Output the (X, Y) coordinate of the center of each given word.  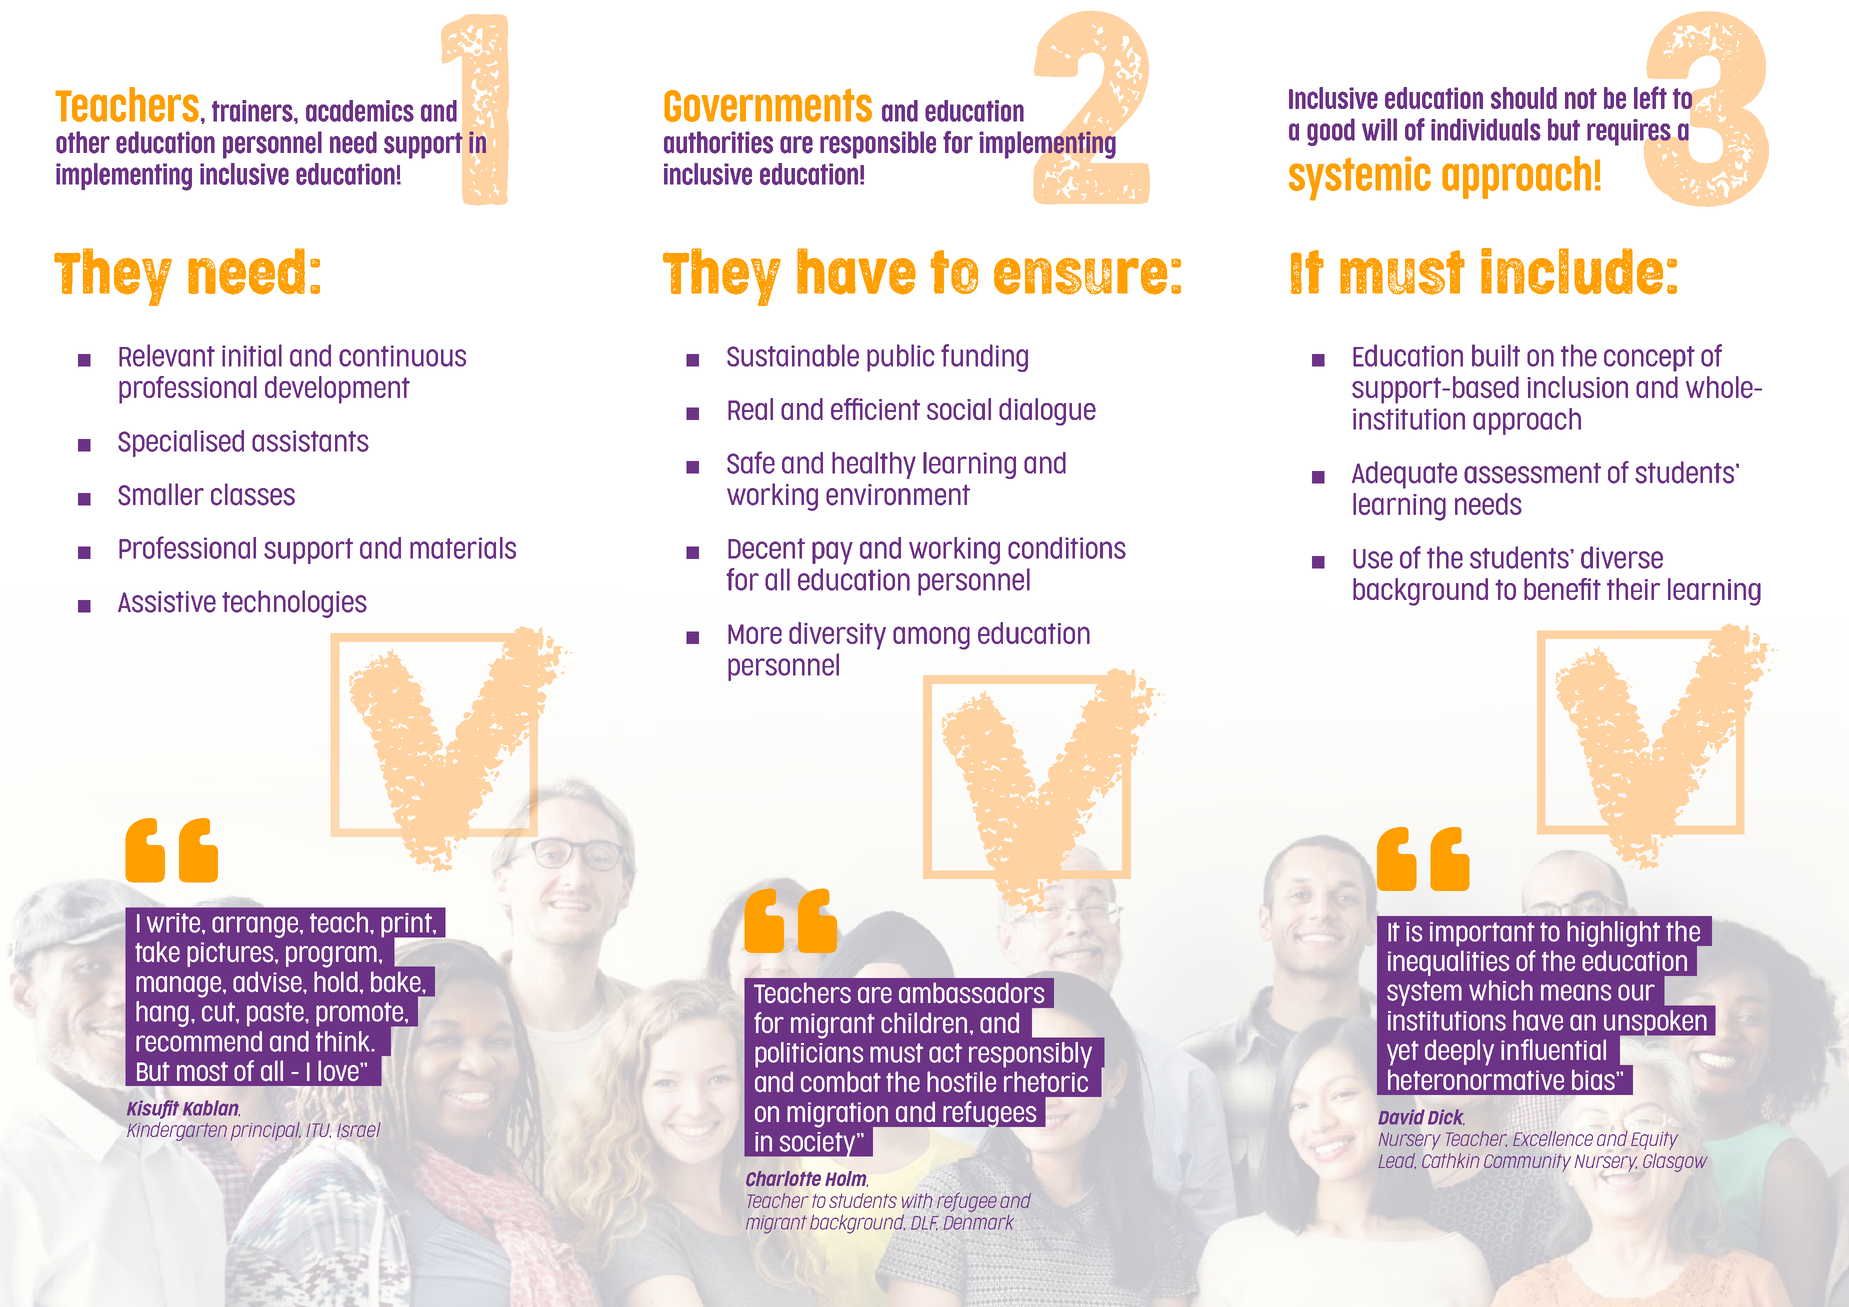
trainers (253, 111)
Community (1527, 1163)
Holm (846, 1179)
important (1482, 934)
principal (266, 1131)
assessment (1532, 473)
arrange (256, 927)
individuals (1486, 129)
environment (898, 495)
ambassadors (971, 993)
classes (253, 494)
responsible (878, 145)
